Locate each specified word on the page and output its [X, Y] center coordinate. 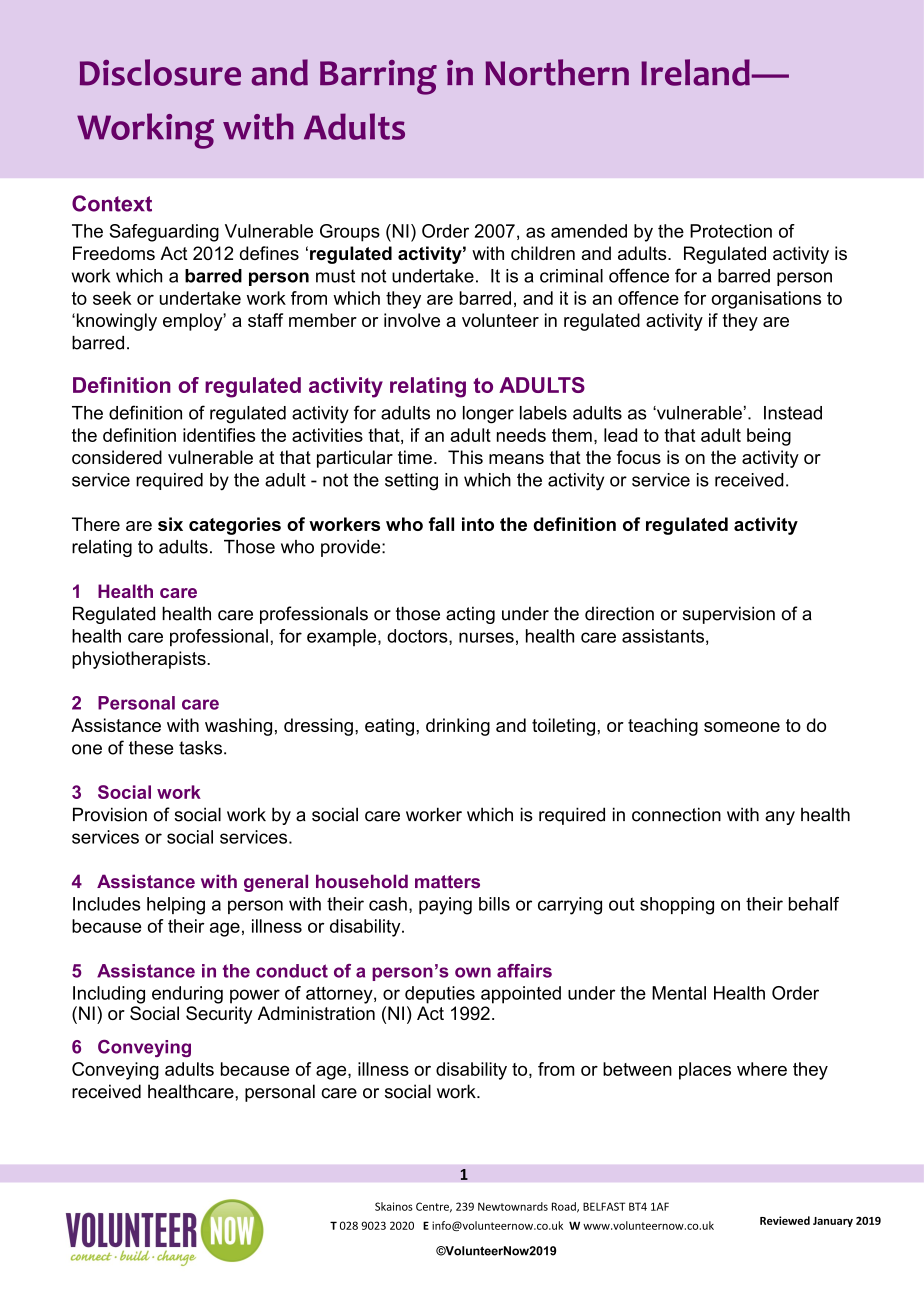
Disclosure [160, 72]
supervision [729, 615]
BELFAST [604, 1206]
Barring [378, 77]
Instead [793, 413]
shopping [677, 906]
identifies [219, 435]
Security [219, 1015]
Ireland [695, 72]
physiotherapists [140, 660]
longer [488, 415]
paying [445, 906]
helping [176, 906]
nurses [486, 637]
